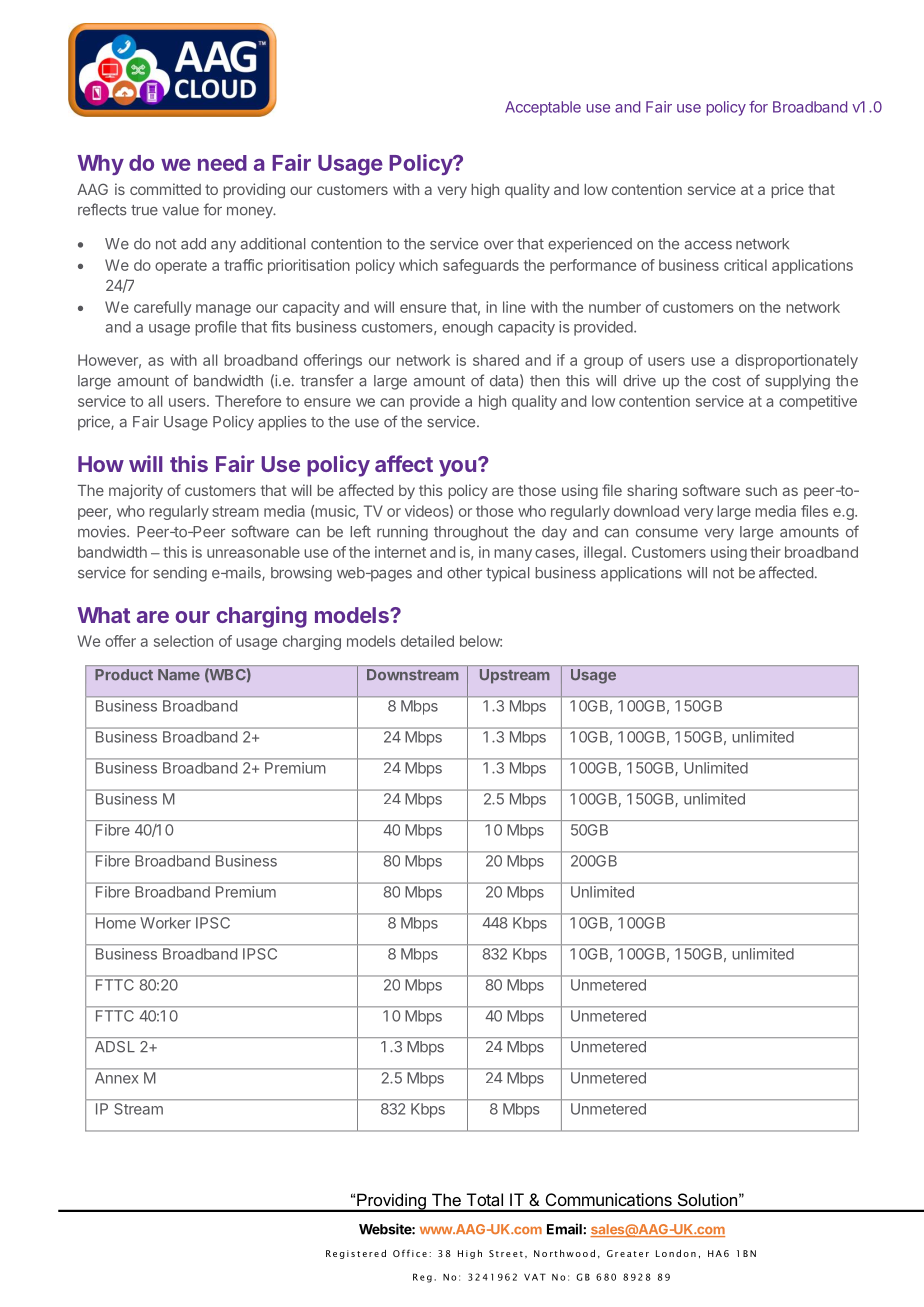  Describe the element at coordinates (136, 491) in the image. I see `majority` at that location.
